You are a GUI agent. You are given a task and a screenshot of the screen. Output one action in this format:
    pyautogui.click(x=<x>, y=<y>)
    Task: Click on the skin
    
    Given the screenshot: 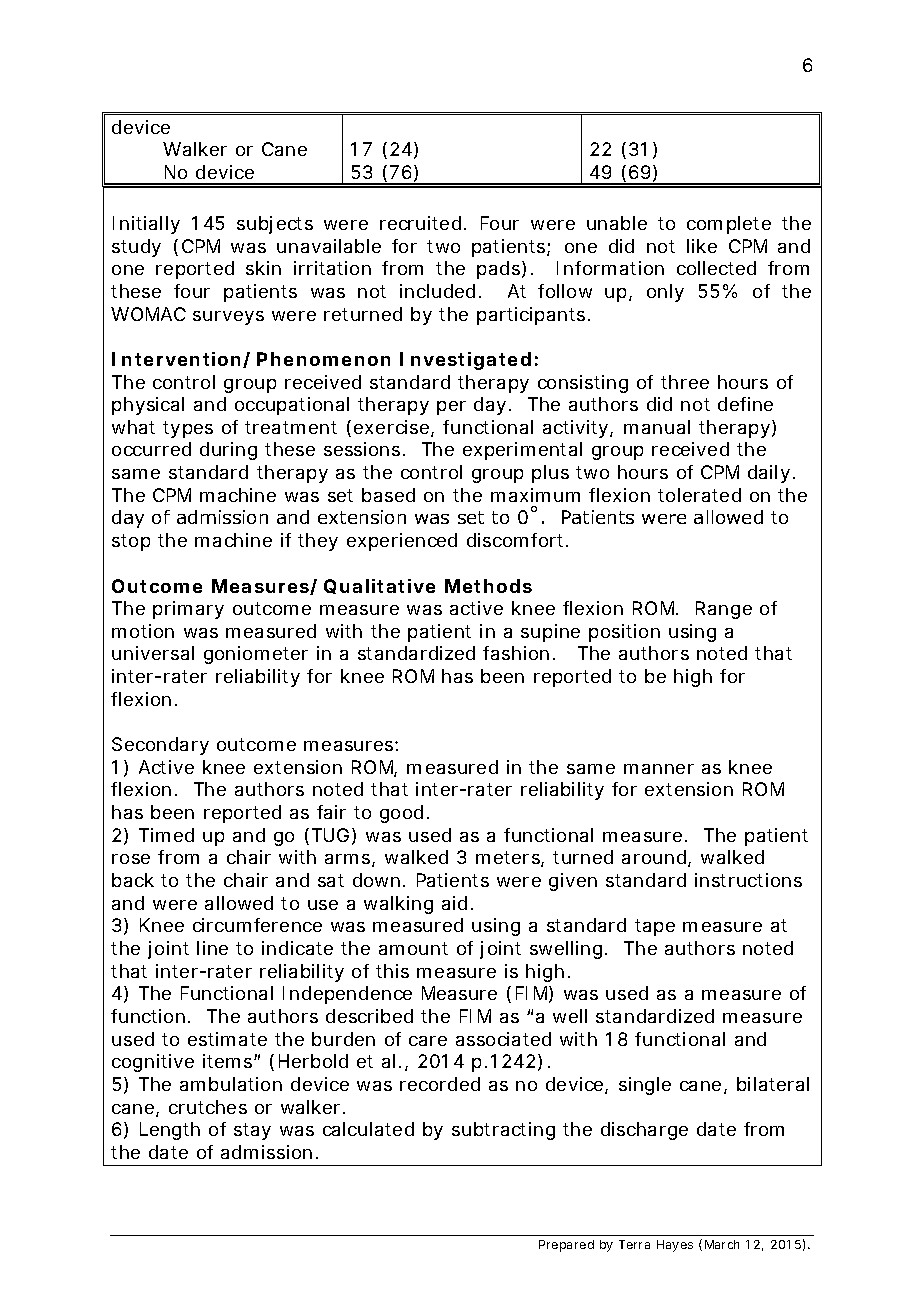 What is the action you would take?
    pyautogui.click(x=263, y=268)
